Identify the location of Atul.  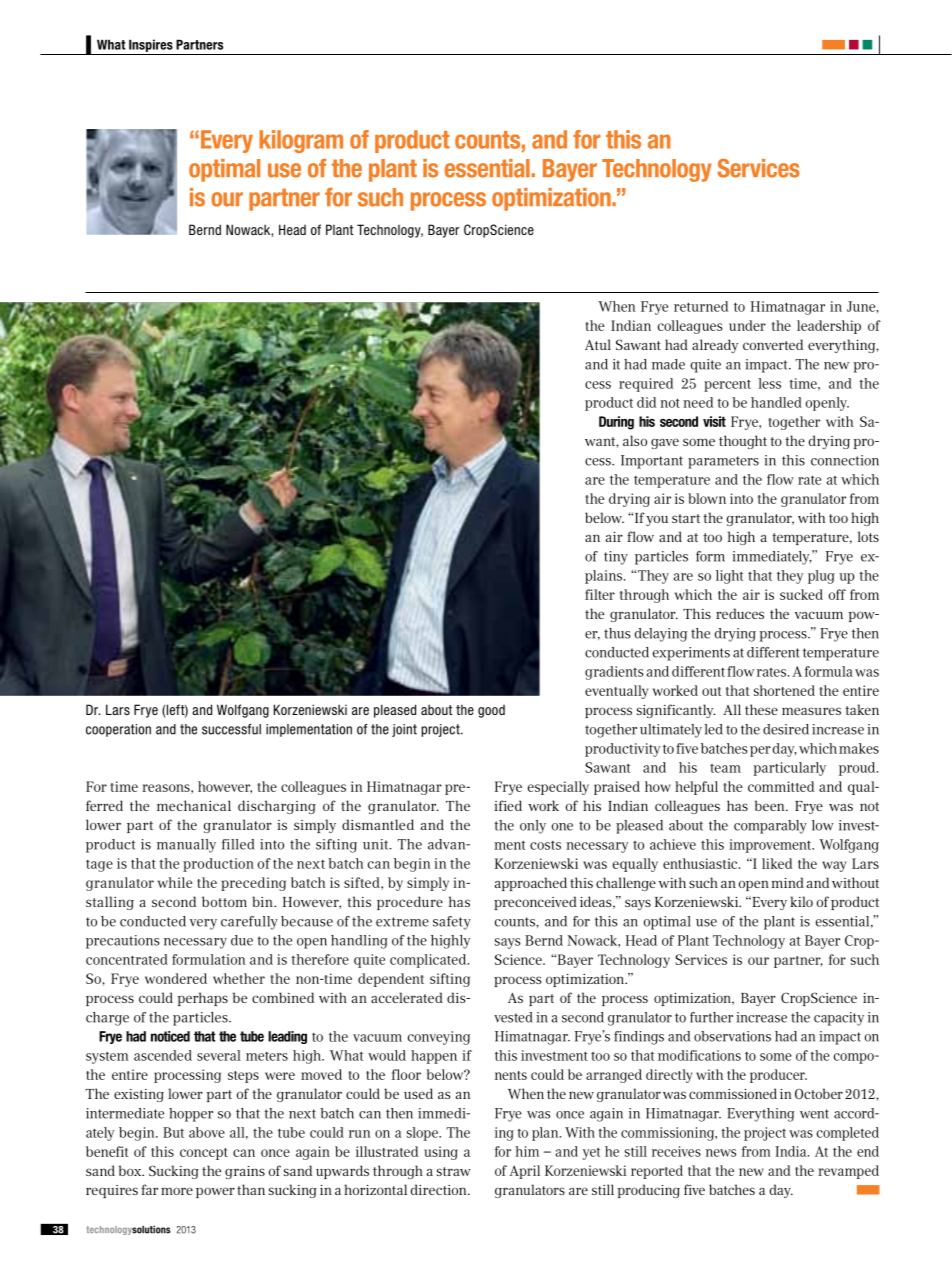
(598, 344).
